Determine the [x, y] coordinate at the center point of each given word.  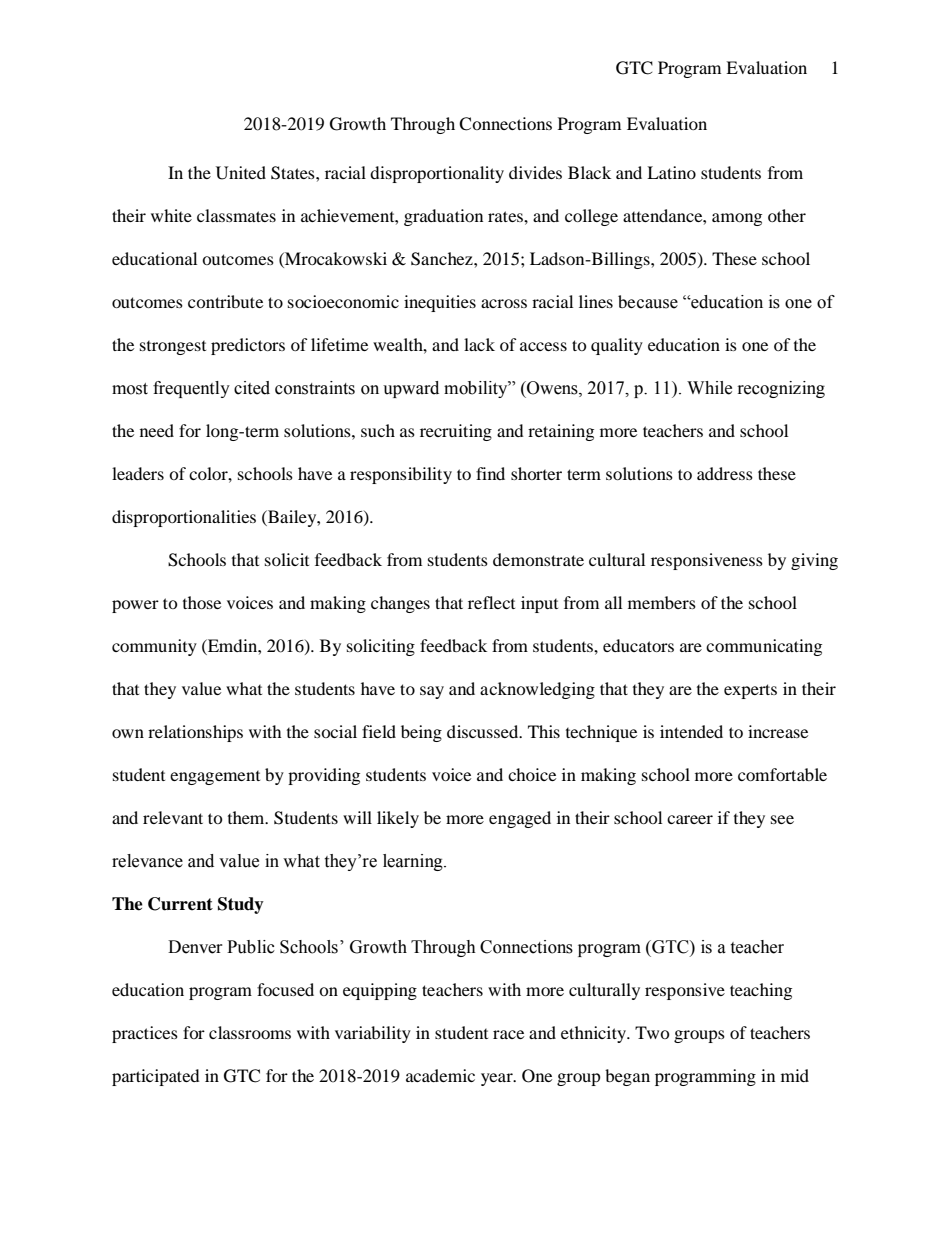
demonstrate [538, 559]
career [690, 819]
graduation [443, 217]
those [202, 602]
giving [814, 561]
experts [750, 691]
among [737, 219]
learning [414, 862]
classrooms [250, 1032]
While [709, 388]
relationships [195, 733]
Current [180, 904]
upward [411, 389]
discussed [484, 731]
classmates [236, 215]
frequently [191, 389]
